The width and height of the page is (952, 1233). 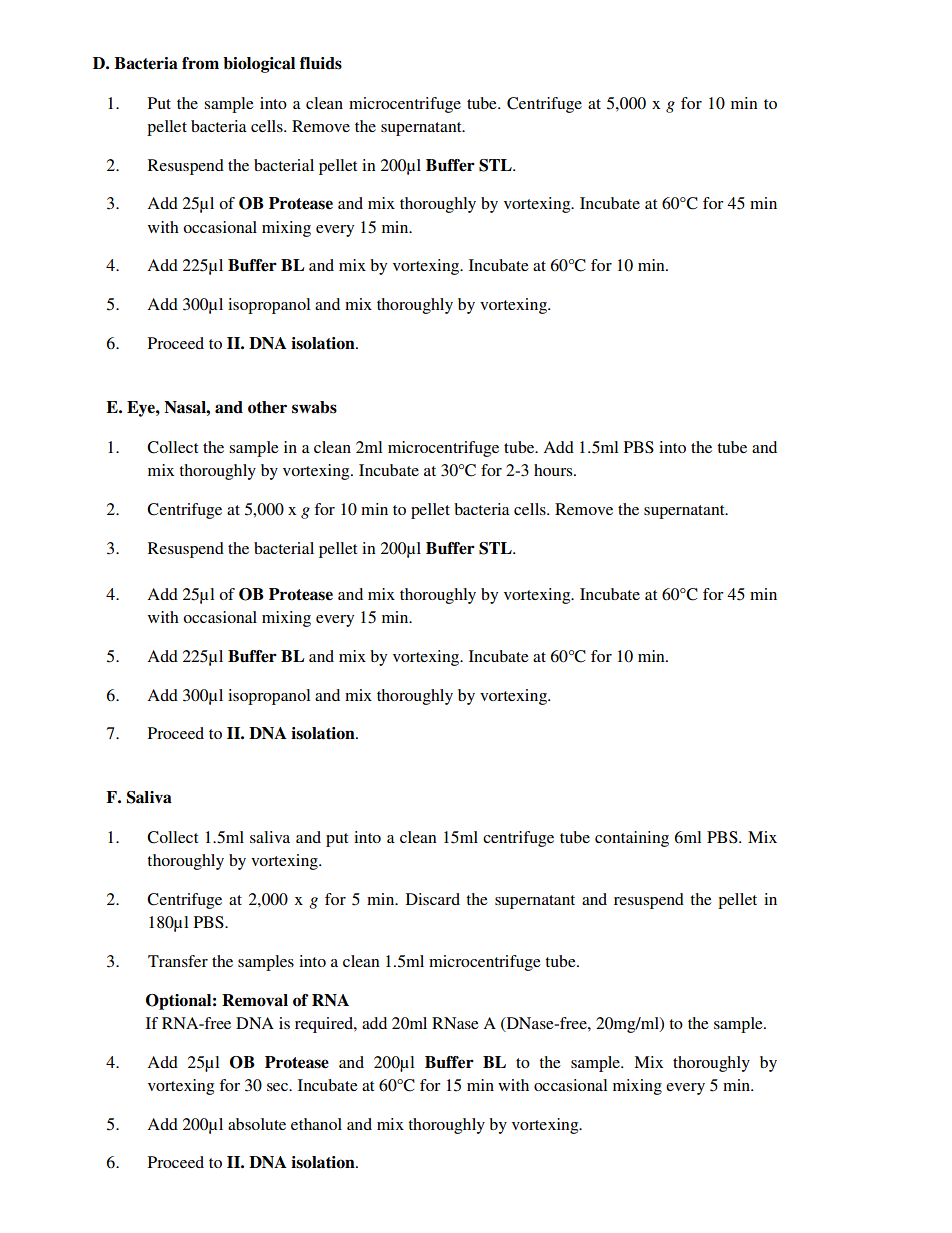 What do you see at coordinates (314, 407) in the page?
I see `swabs` at bounding box center [314, 407].
